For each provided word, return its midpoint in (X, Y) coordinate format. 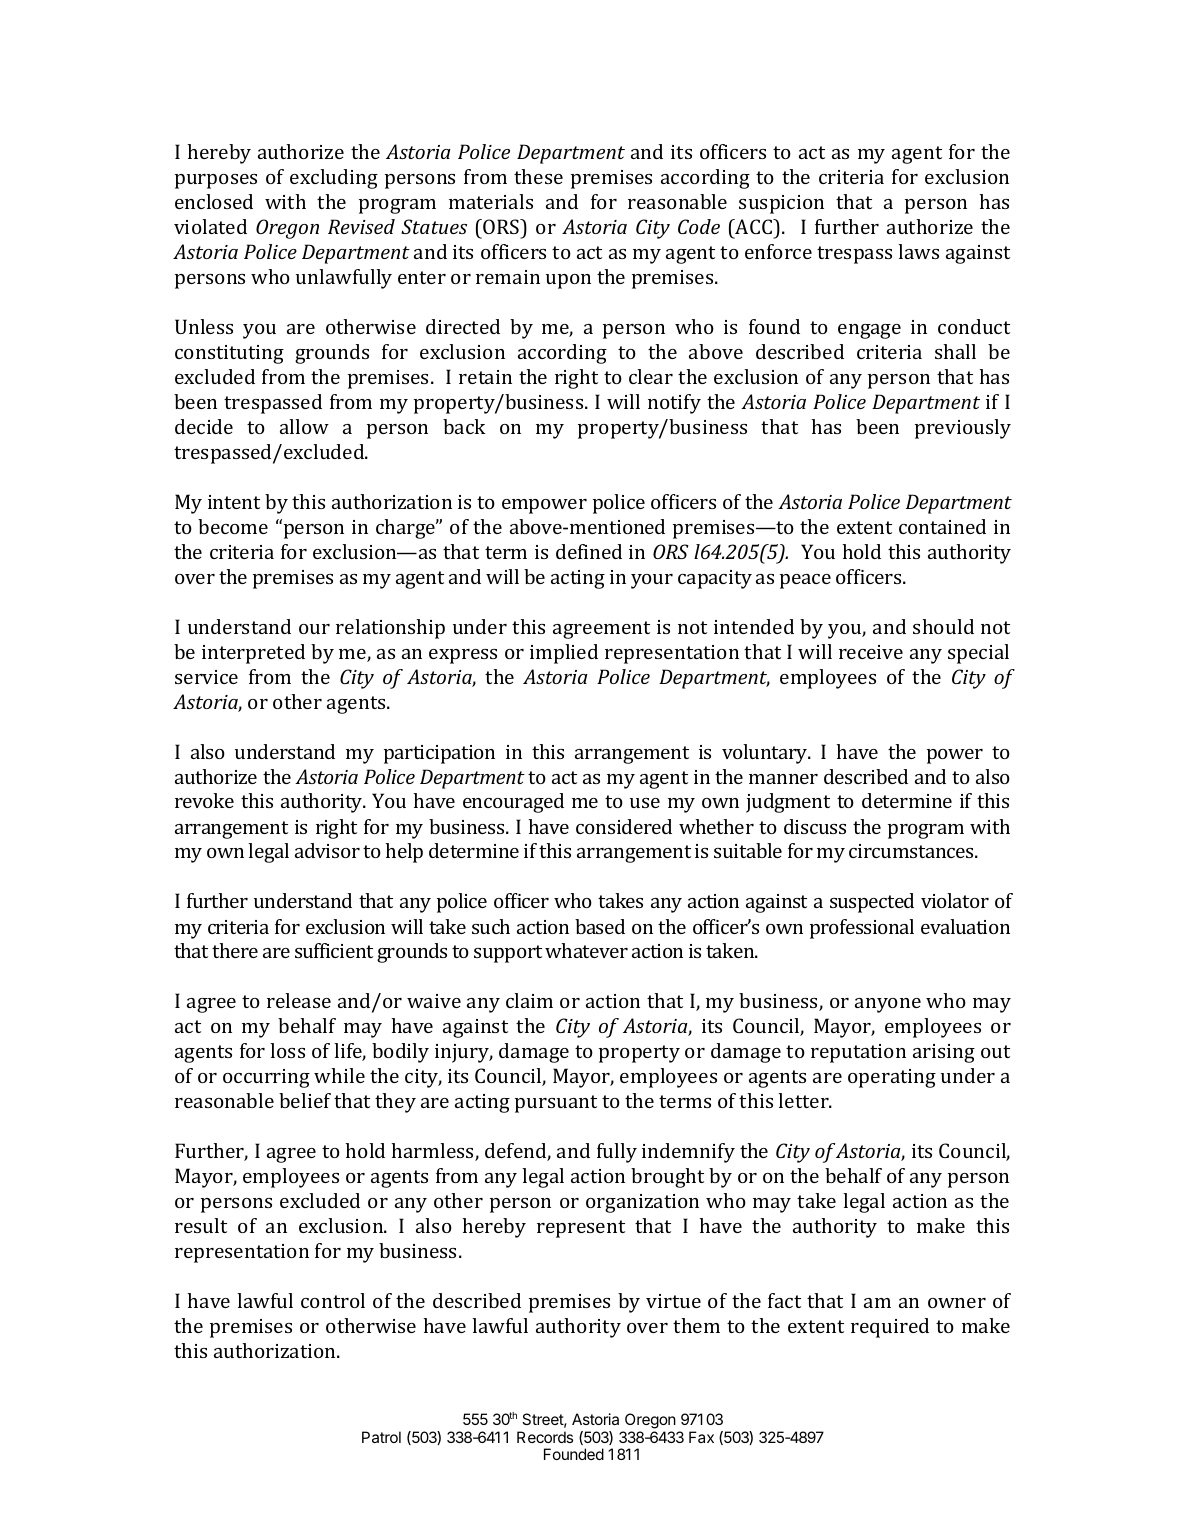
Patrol (381, 1437)
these (538, 176)
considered (624, 826)
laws (918, 251)
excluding (334, 179)
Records (545, 1437)
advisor (327, 850)
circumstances (912, 851)
